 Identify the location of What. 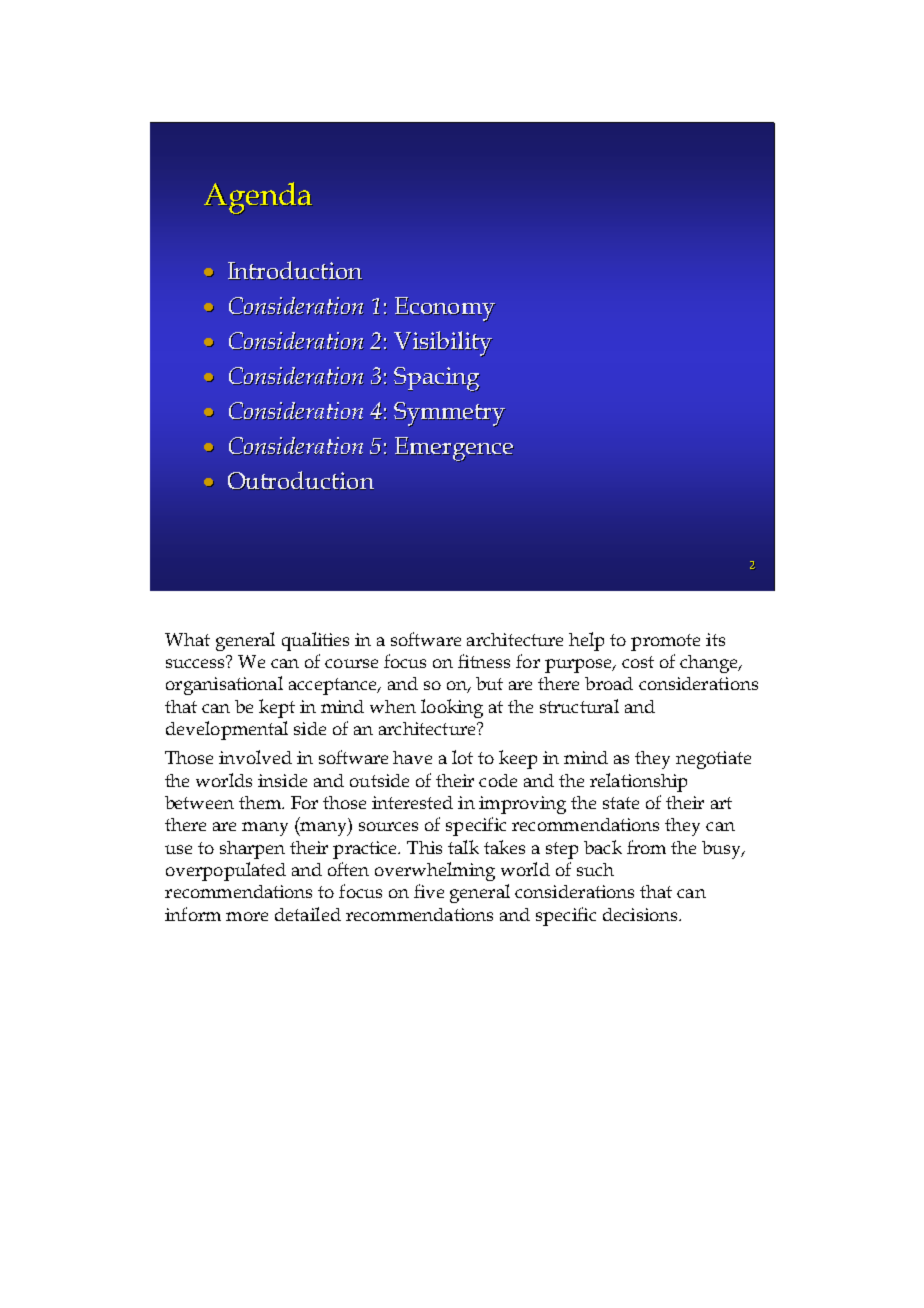
(187, 639).
